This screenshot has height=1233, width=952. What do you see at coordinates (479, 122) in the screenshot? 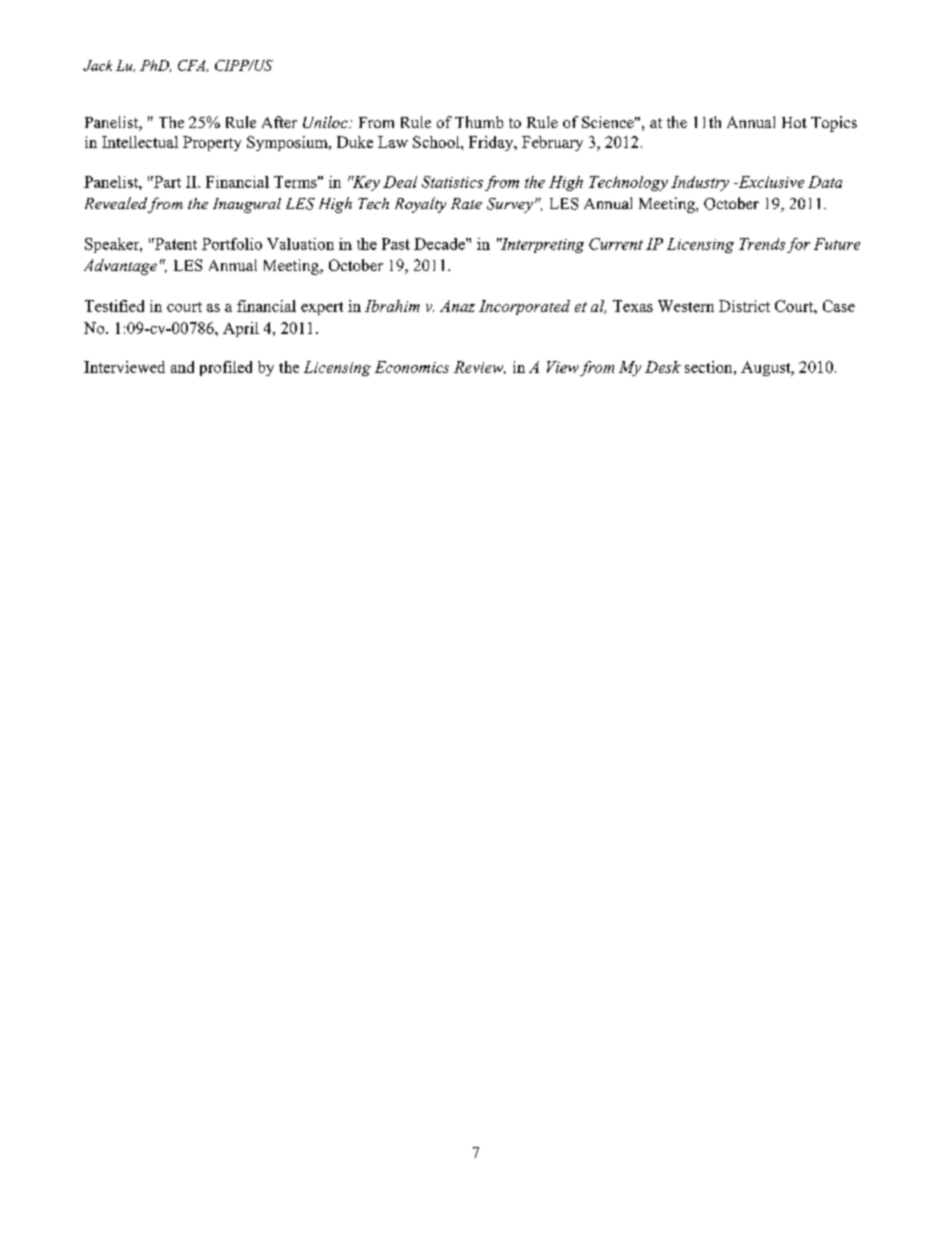
I see `Thumb` at bounding box center [479, 122].
